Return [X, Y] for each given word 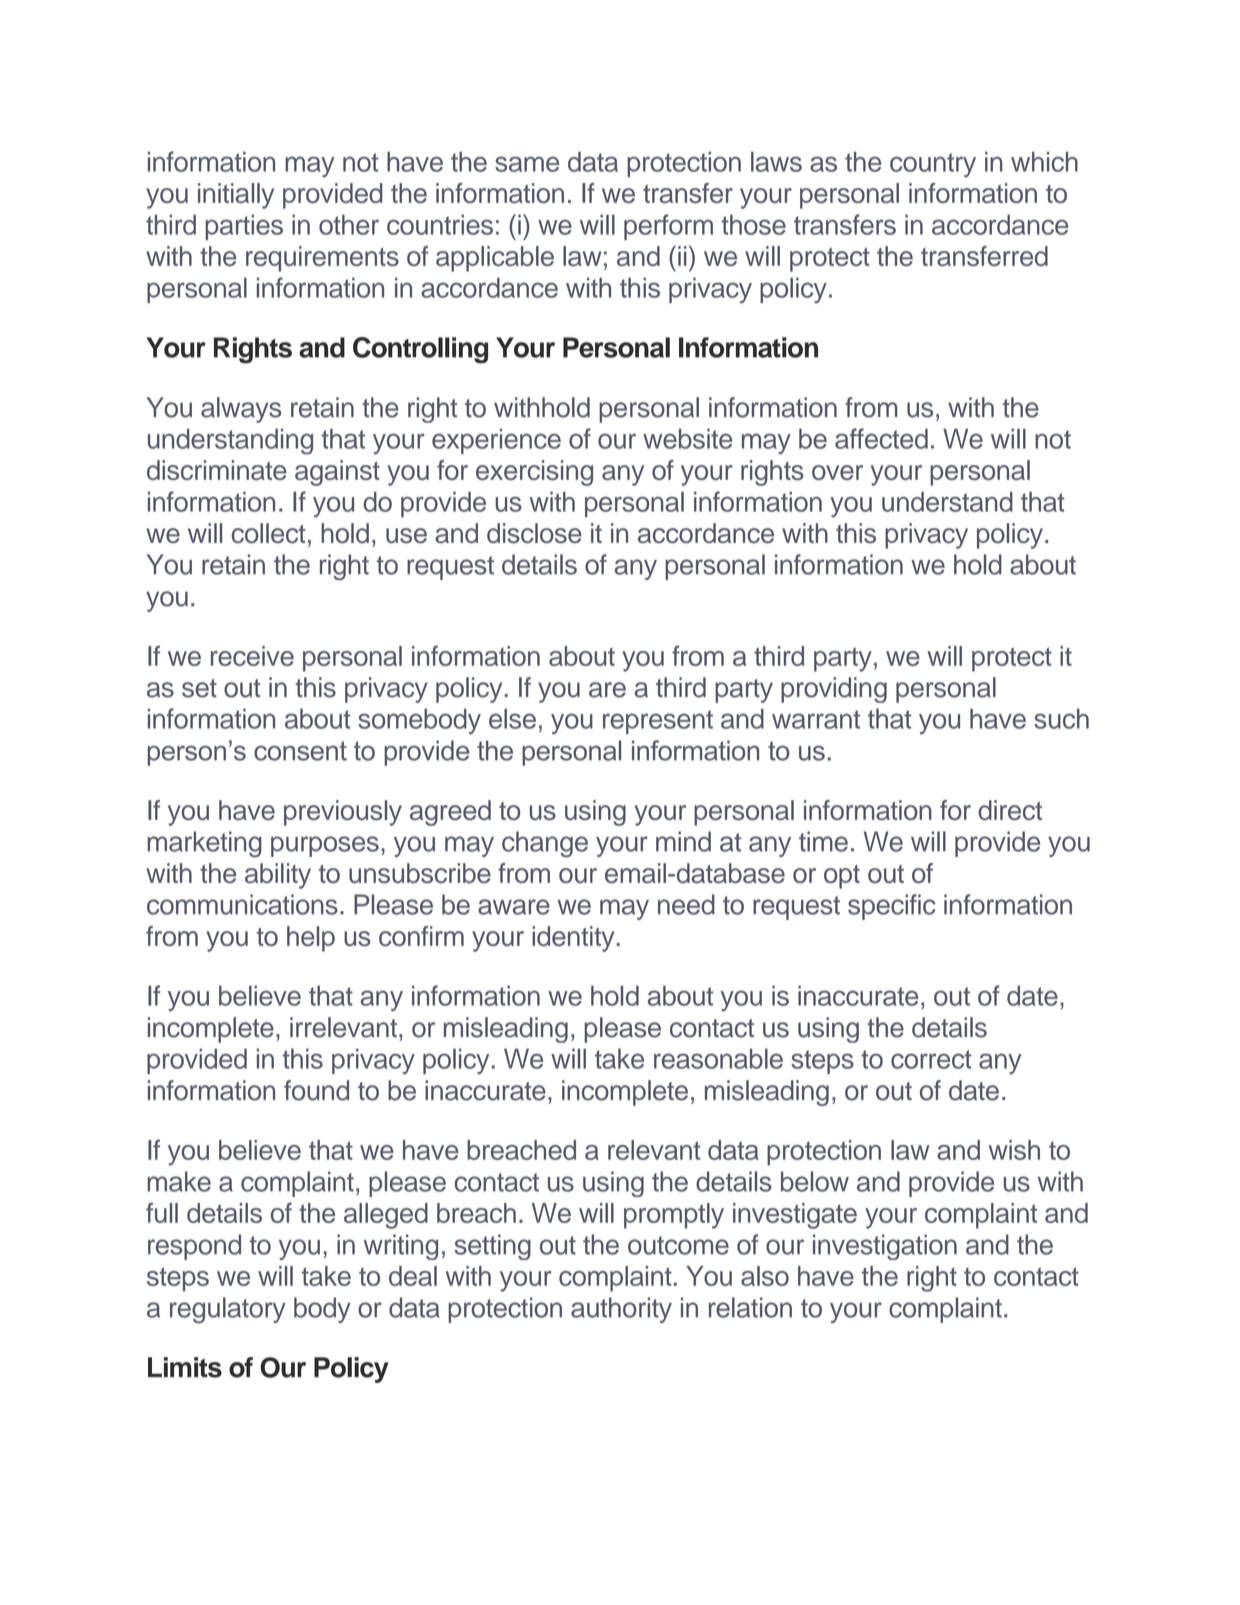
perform [668, 227]
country [933, 165]
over [837, 472]
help [311, 939]
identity [573, 939]
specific [892, 907]
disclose [534, 533]
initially [236, 196]
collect [269, 533]
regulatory [228, 1310]
